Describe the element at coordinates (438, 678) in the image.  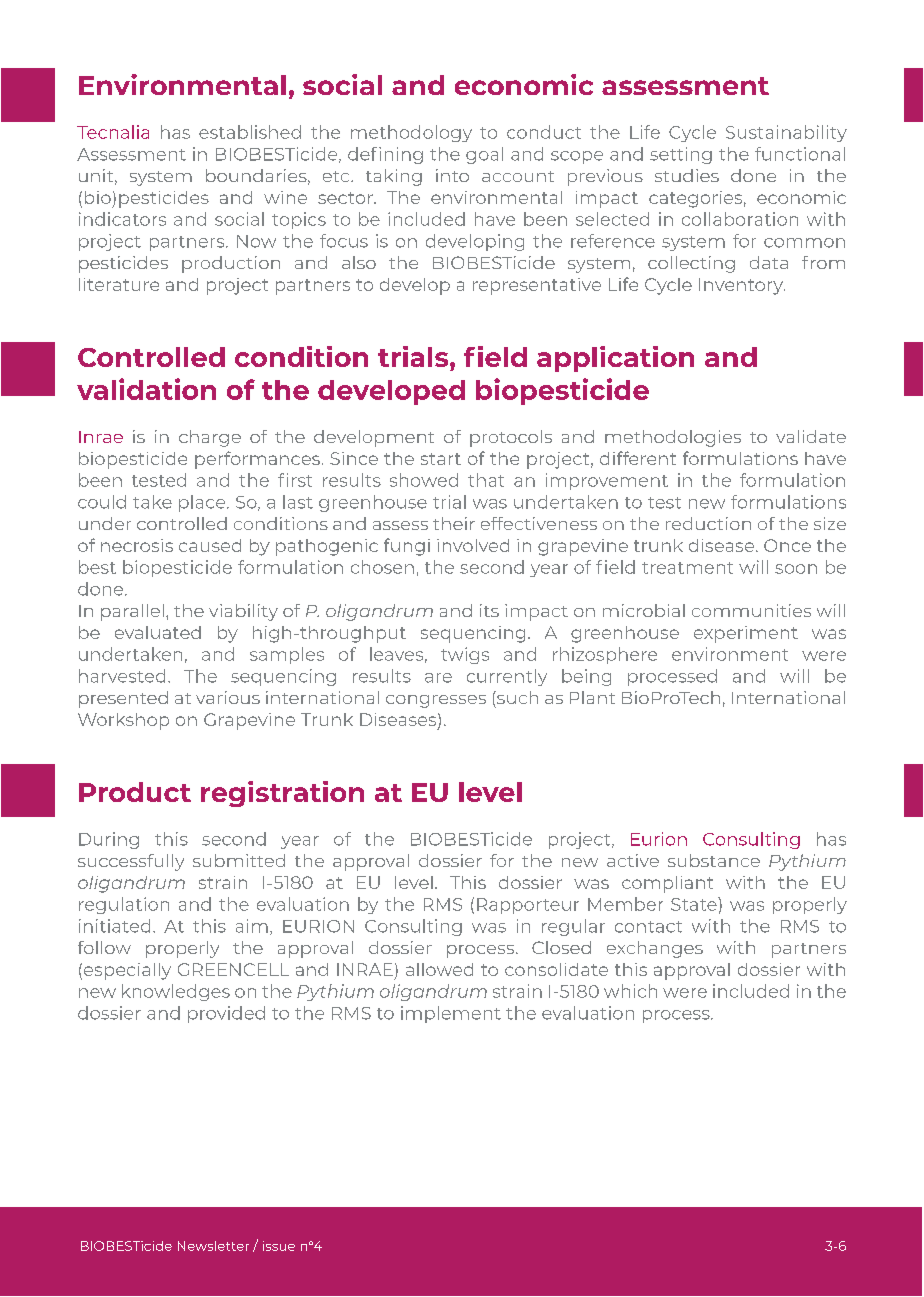
I see `are` at that location.
